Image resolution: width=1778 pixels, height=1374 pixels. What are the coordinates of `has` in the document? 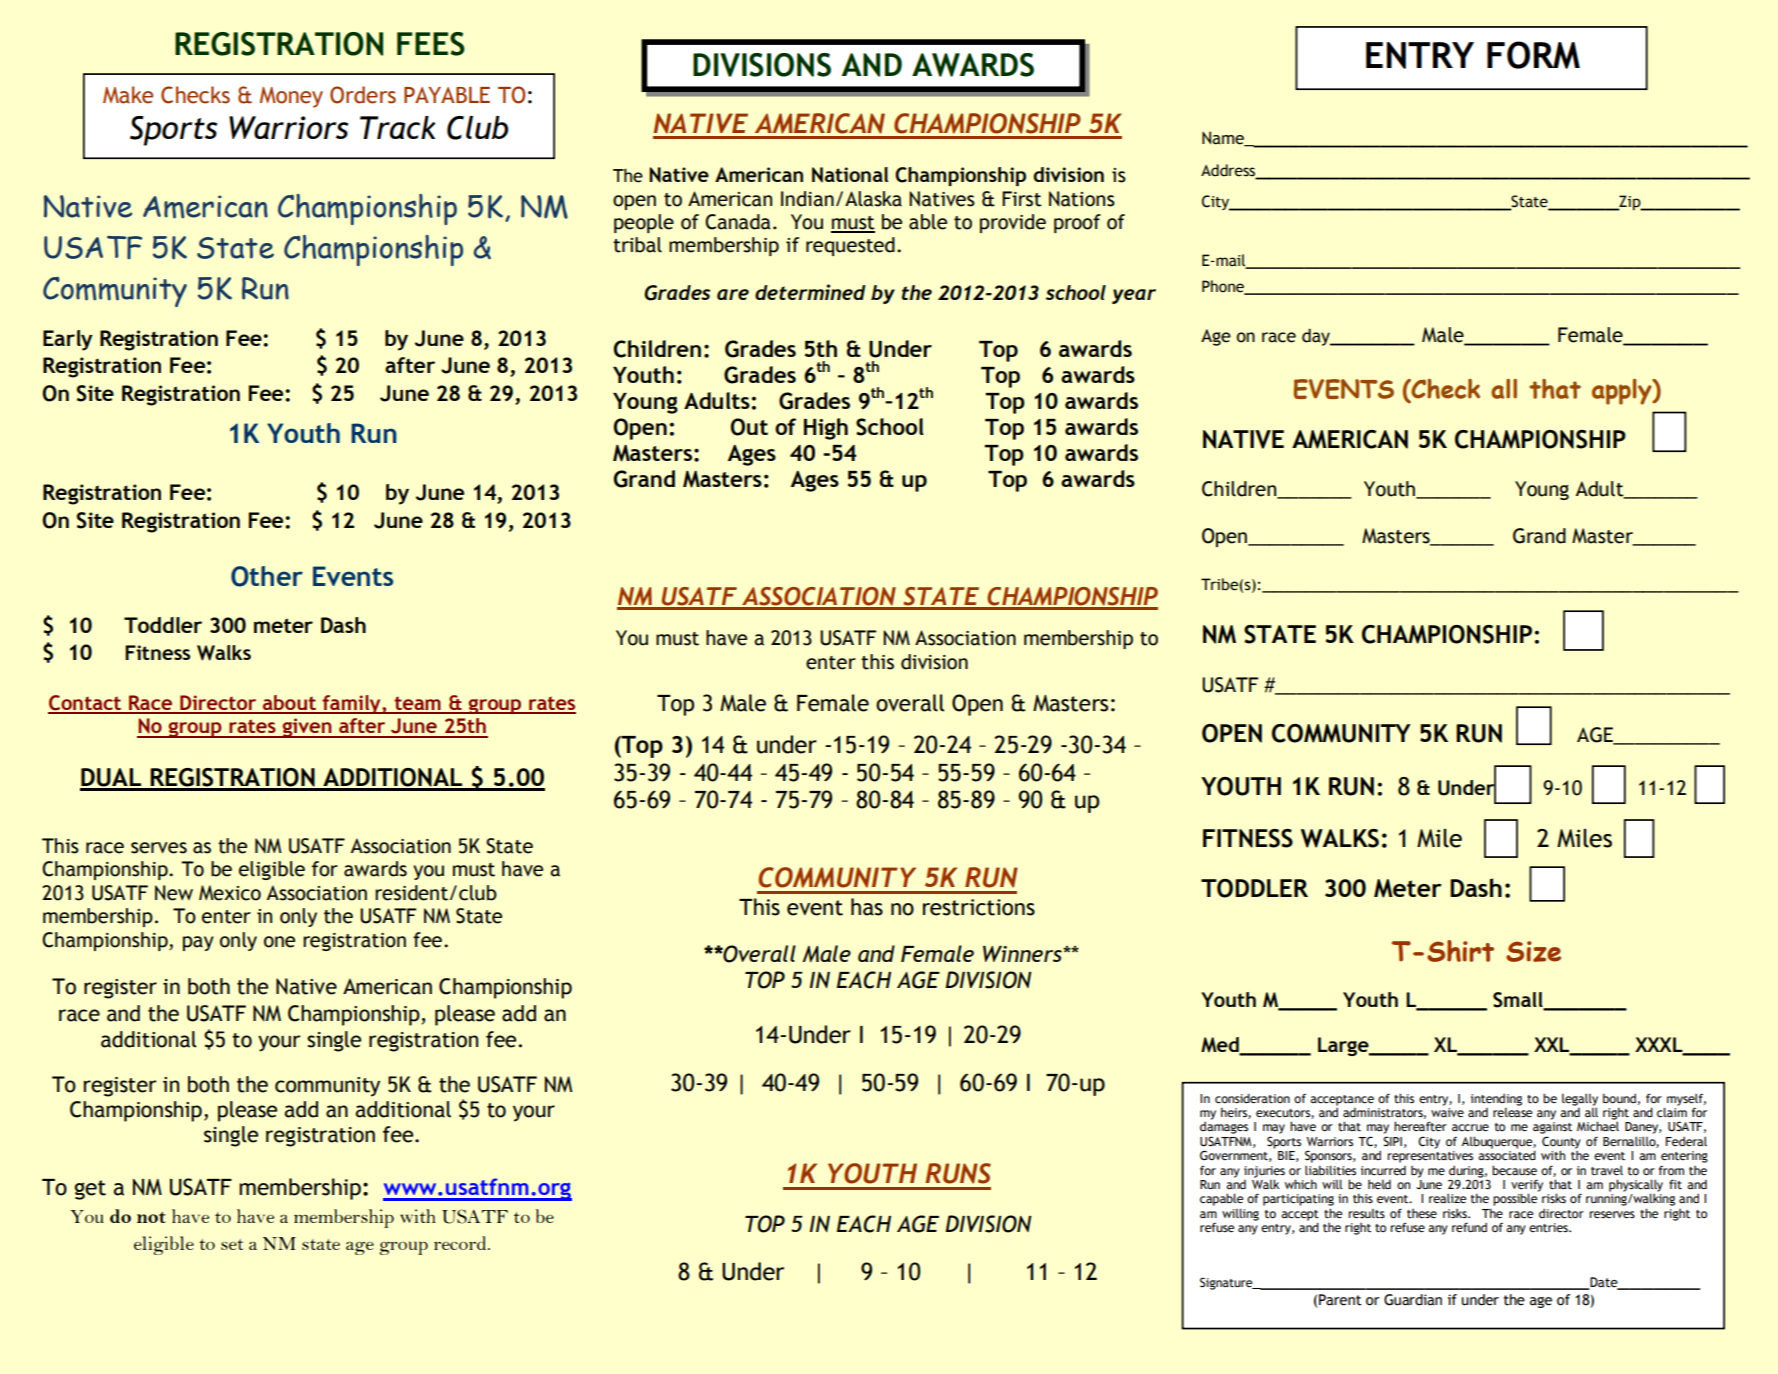 It's located at (867, 907).
